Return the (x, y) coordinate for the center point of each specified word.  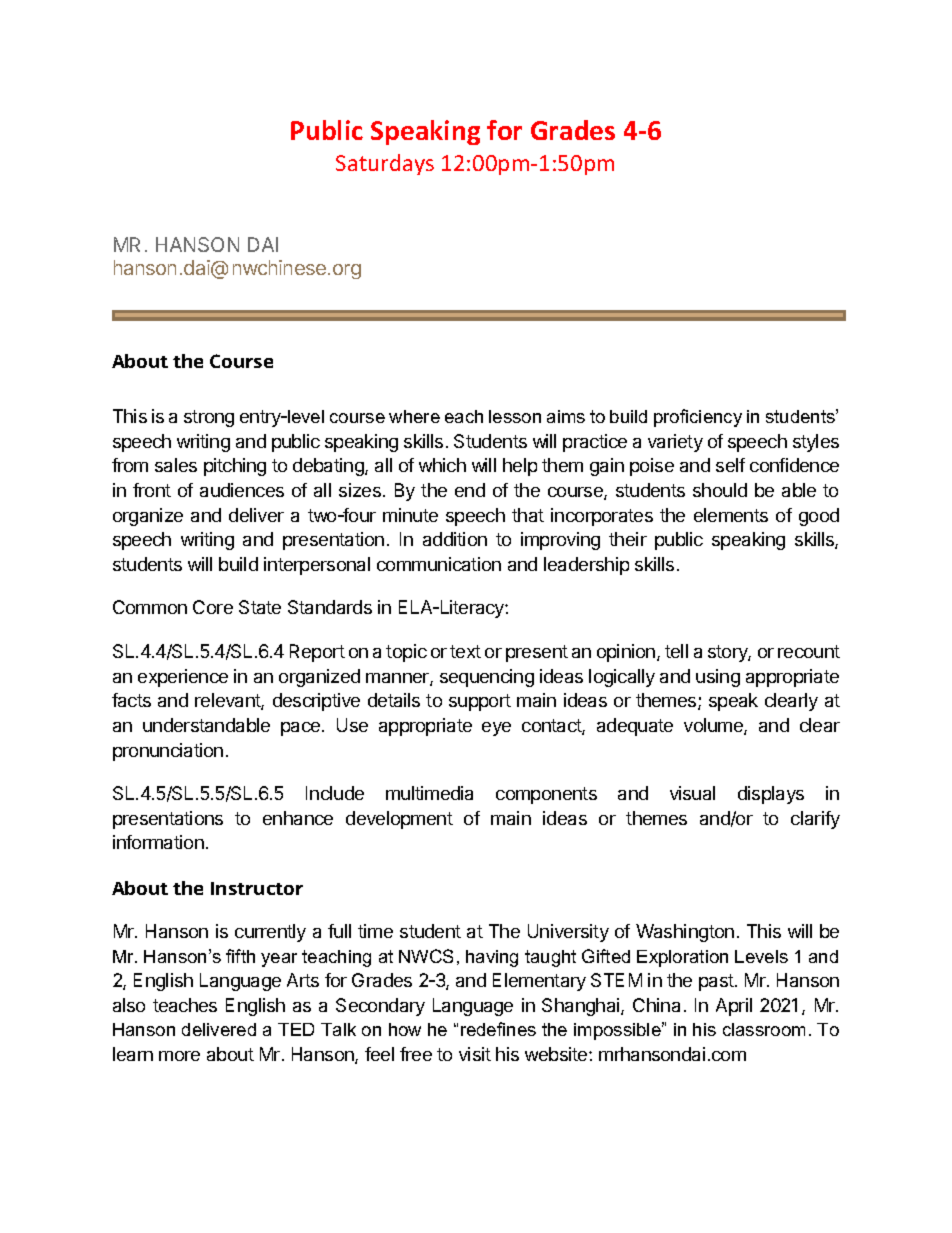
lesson (515, 416)
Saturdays (385, 164)
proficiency (698, 418)
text (465, 651)
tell (676, 651)
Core (213, 607)
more (179, 1056)
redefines (498, 1029)
